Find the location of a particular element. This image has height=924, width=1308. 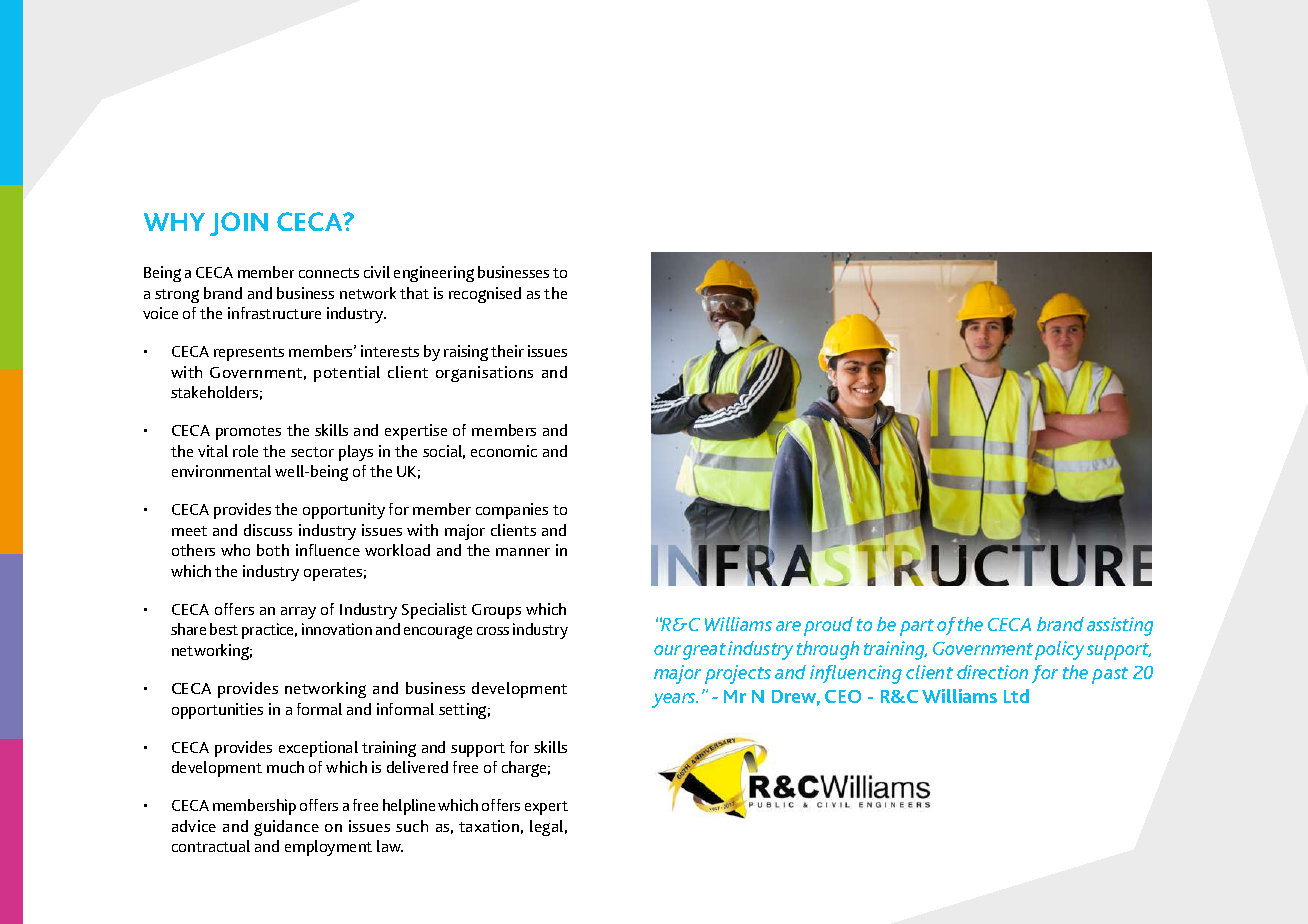

practice is located at coordinates (269, 631).
